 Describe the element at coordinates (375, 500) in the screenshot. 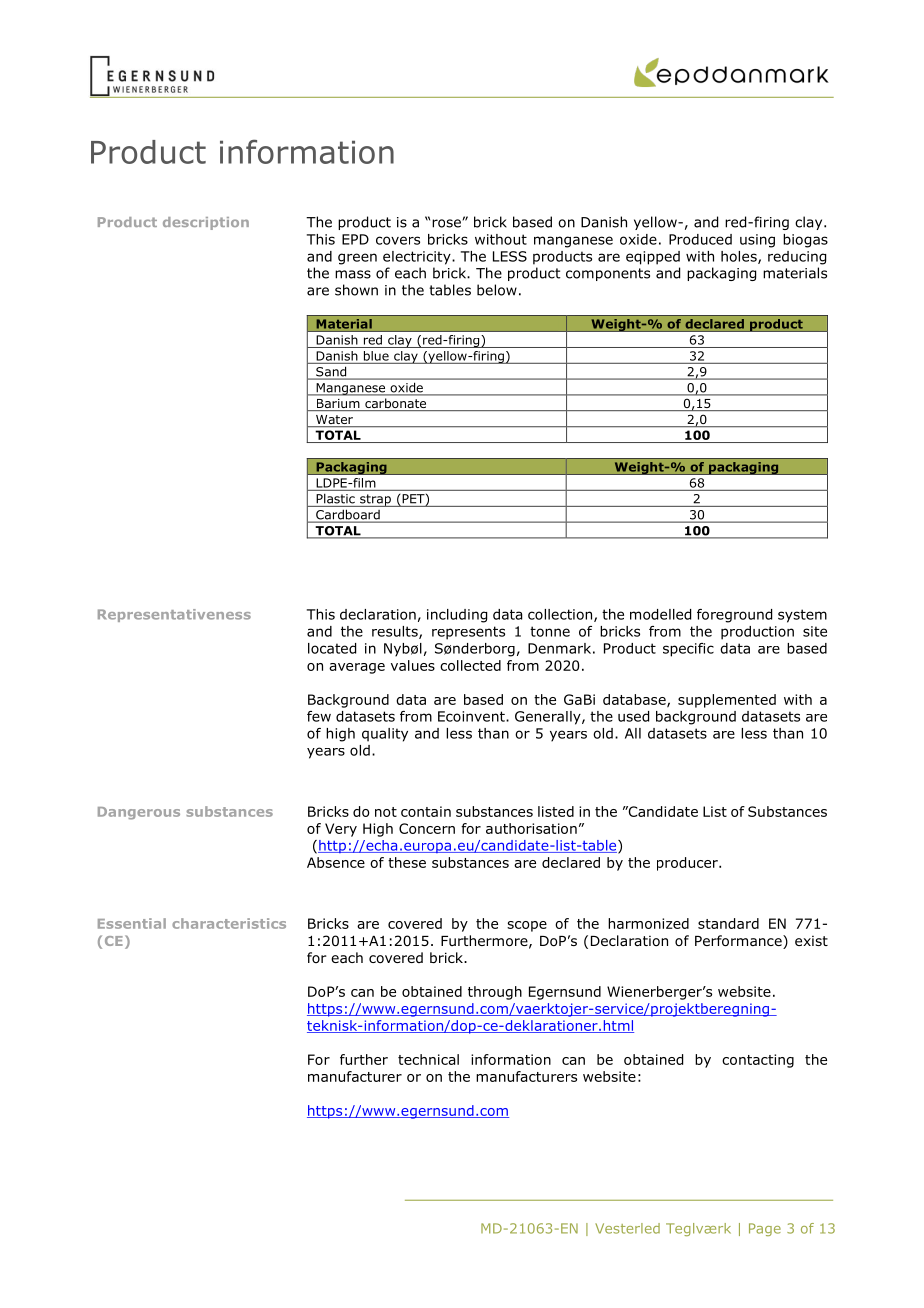

I see `strap` at that location.
